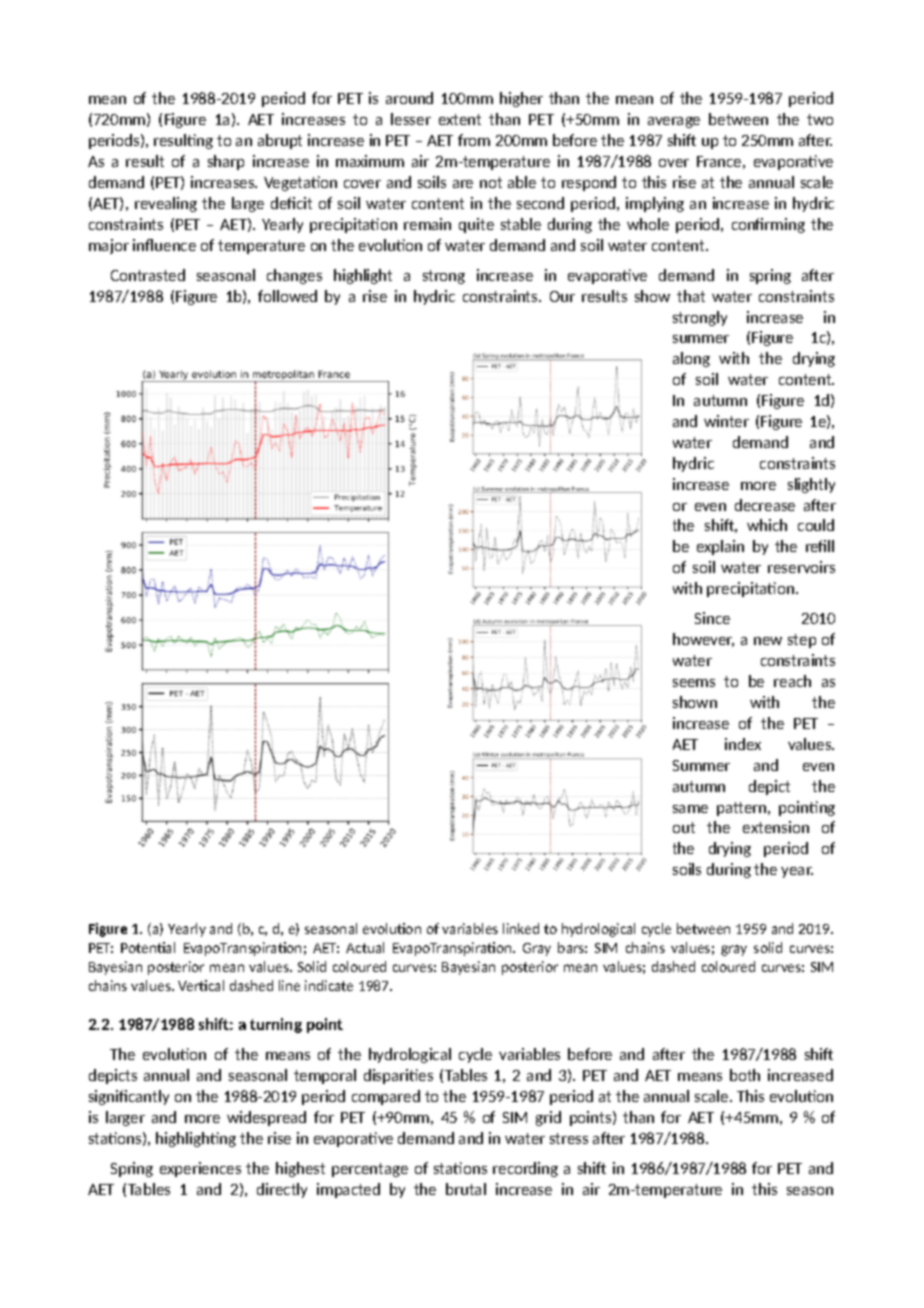 Image resolution: width=924 pixels, height=1308 pixels. Describe the element at coordinates (148, 947) in the screenshot. I see `Potential` at that location.
